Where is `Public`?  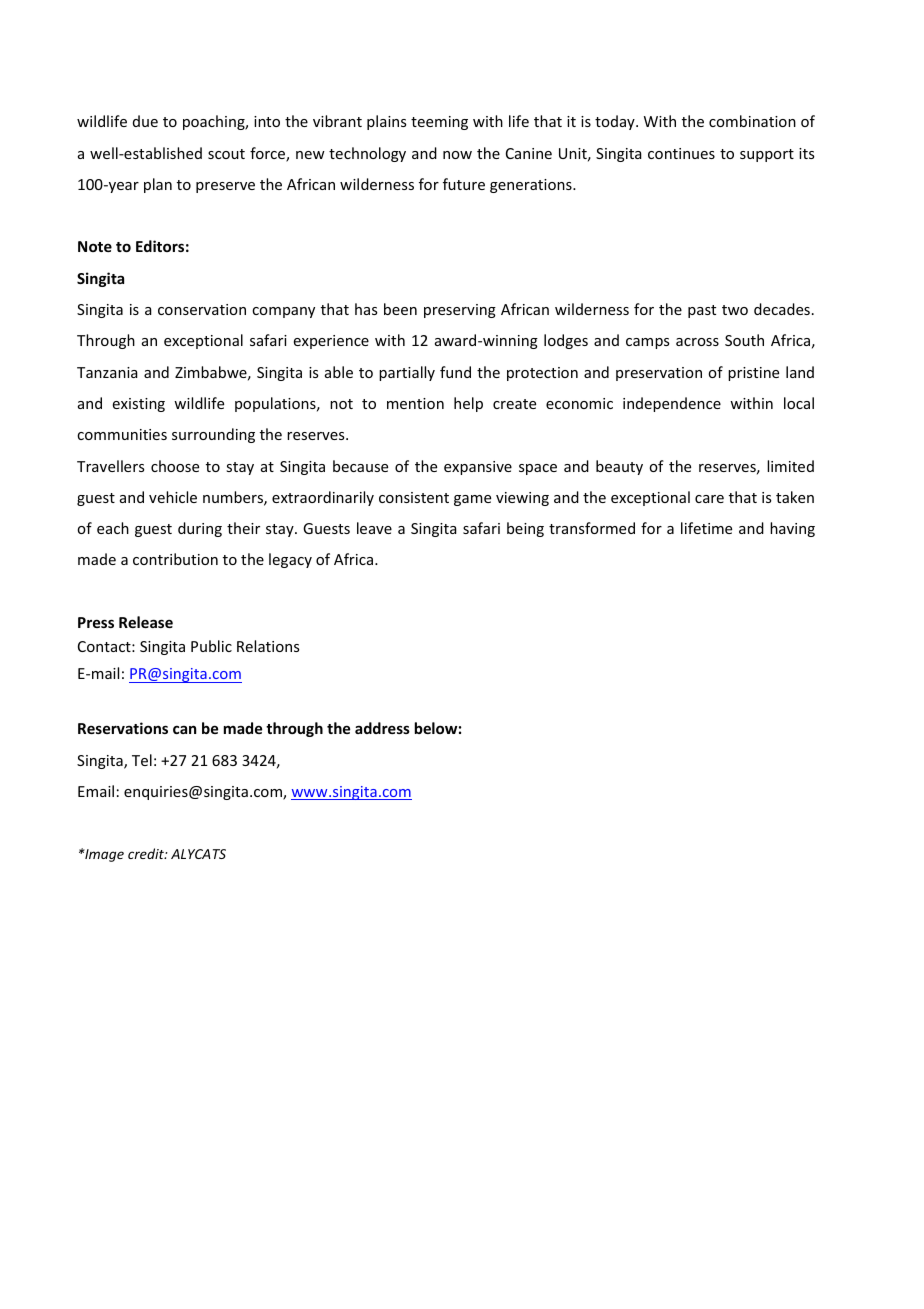
Public is located at coordinates (211, 646).
